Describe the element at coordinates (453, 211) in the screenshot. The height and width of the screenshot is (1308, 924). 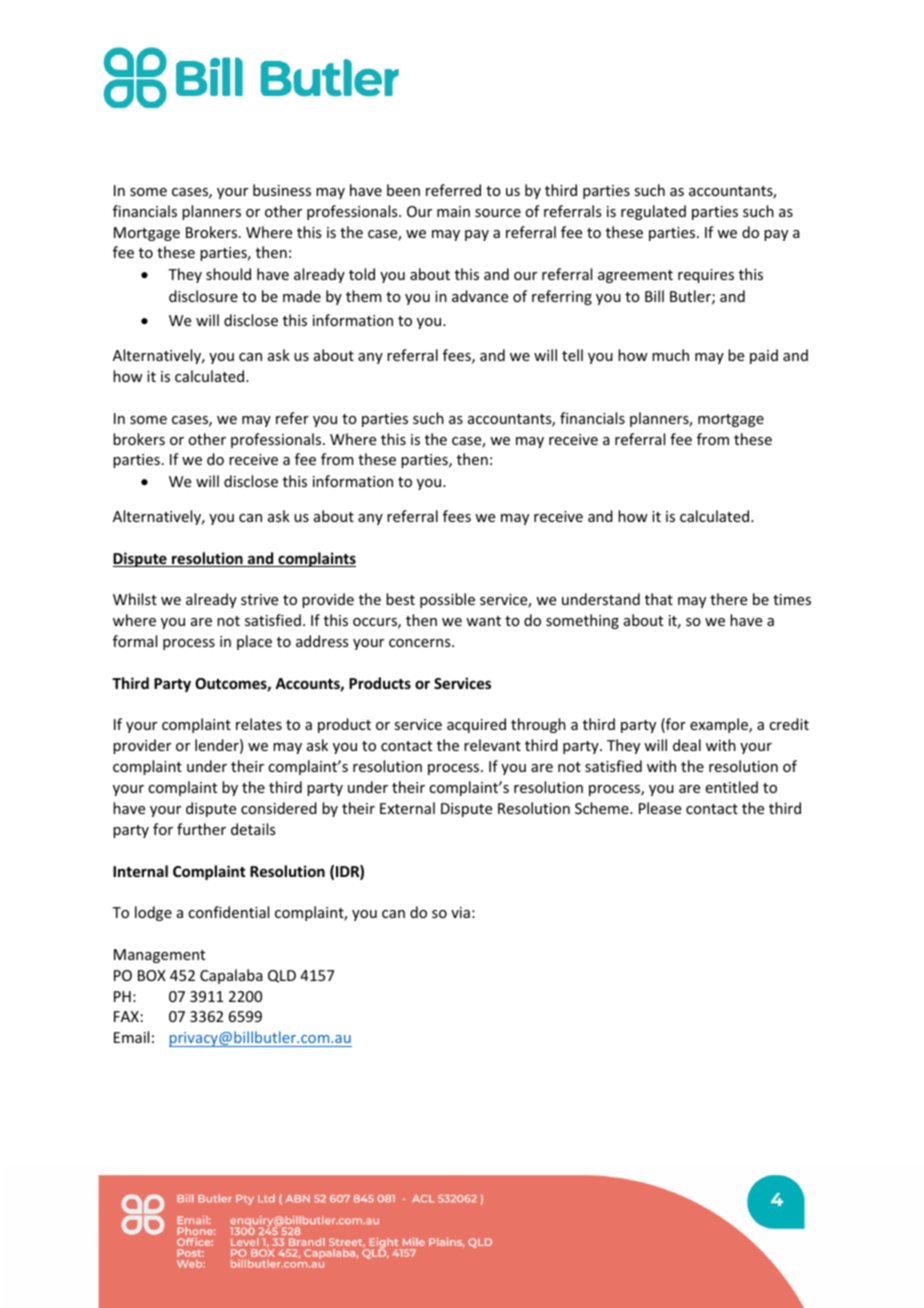
I see `main` at that location.
